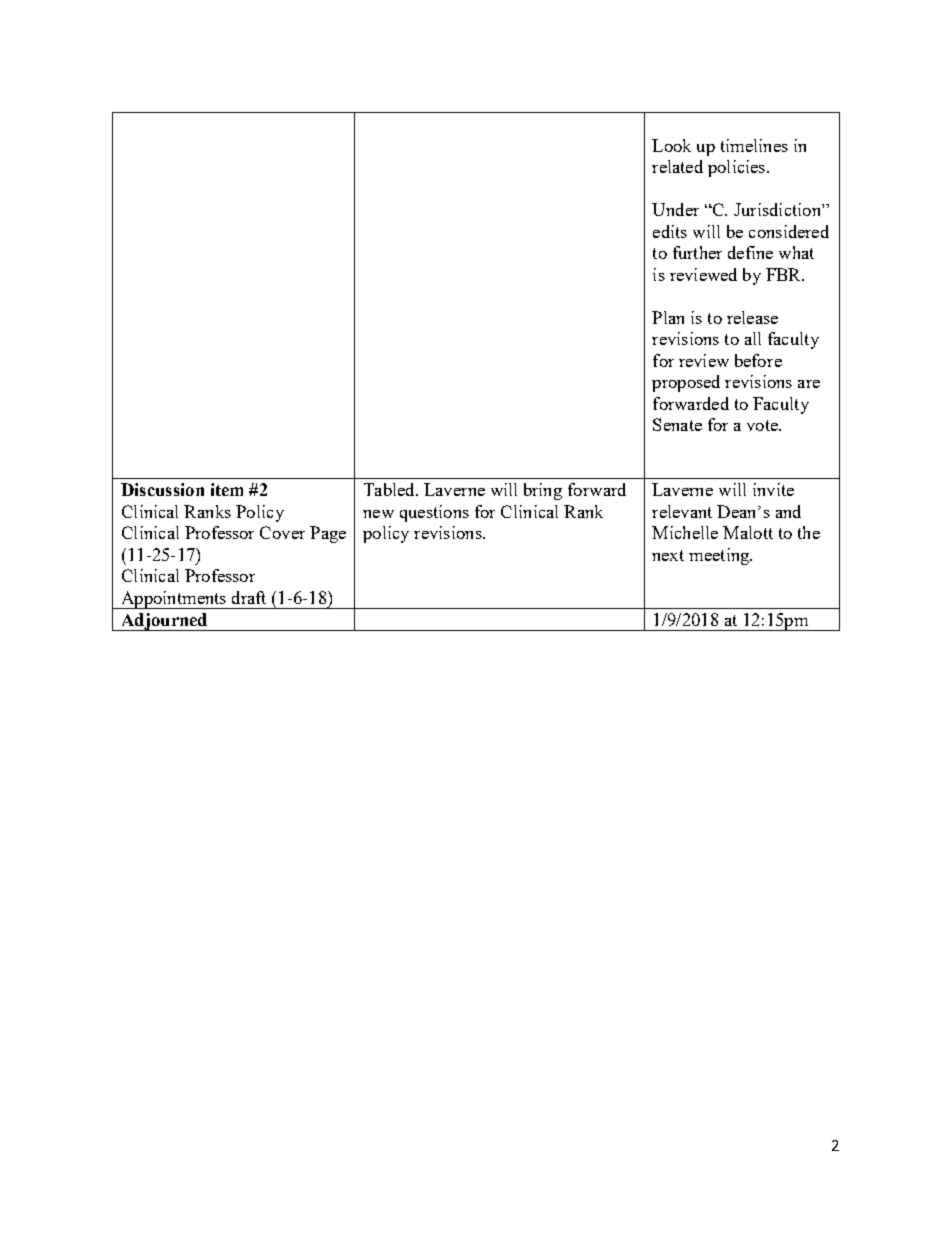 This screenshot has width=952, height=1233. Describe the element at coordinates (543, 491) in the screenshot. I see `bring` at that location.
